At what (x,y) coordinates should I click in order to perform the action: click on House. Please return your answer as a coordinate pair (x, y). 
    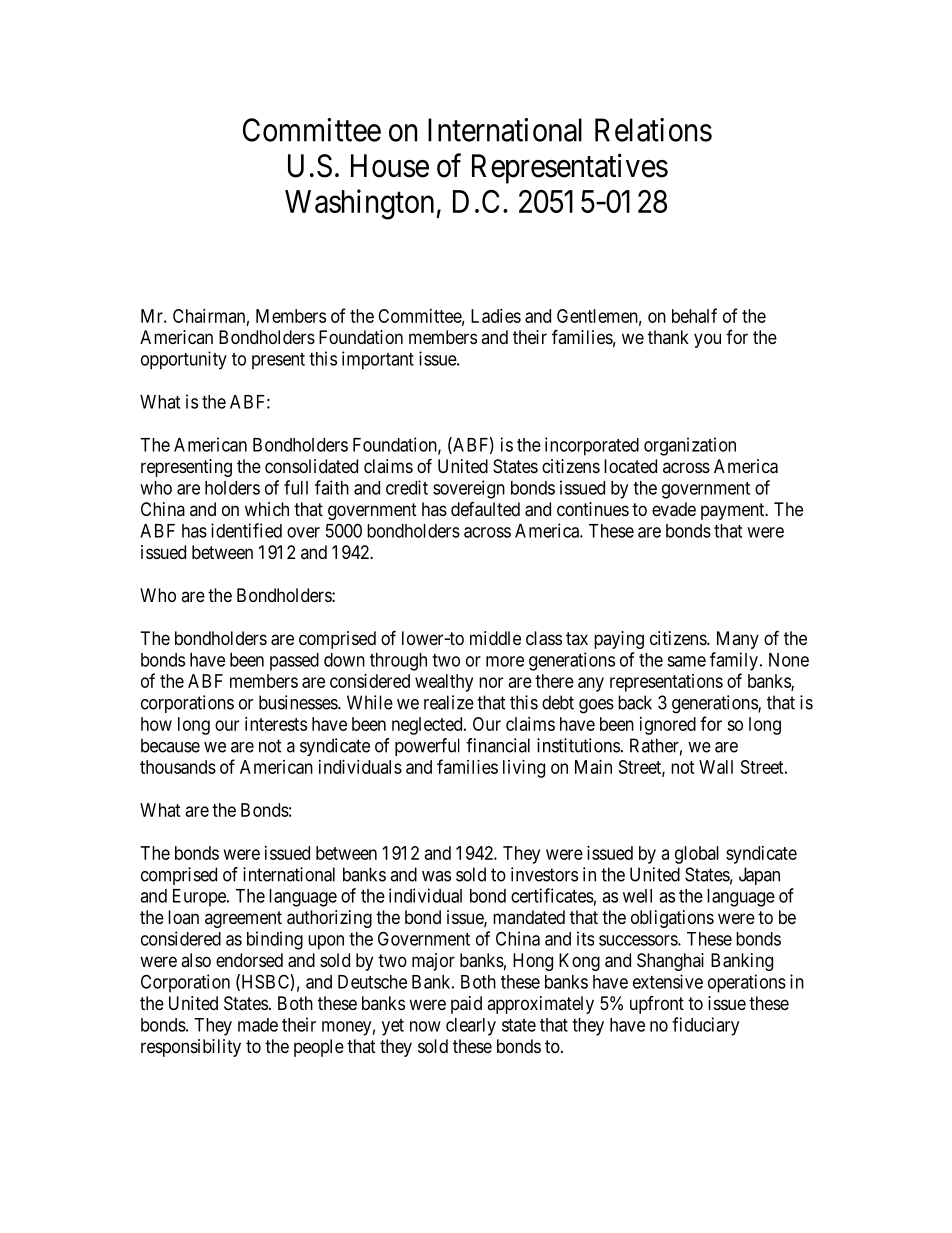
    Looking at the image, I should click on (390, 166).
